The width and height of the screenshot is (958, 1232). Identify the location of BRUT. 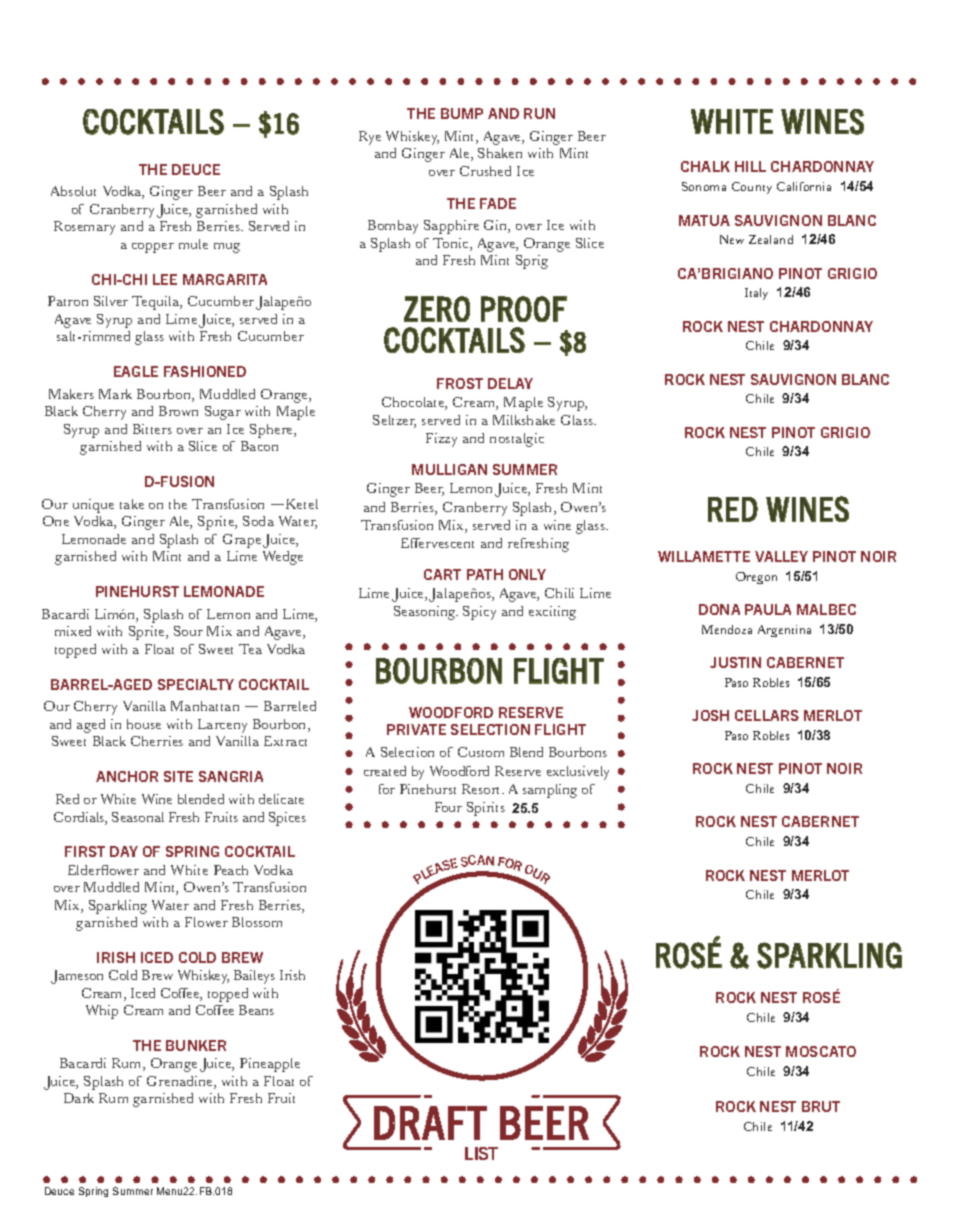
(821, 1106).
